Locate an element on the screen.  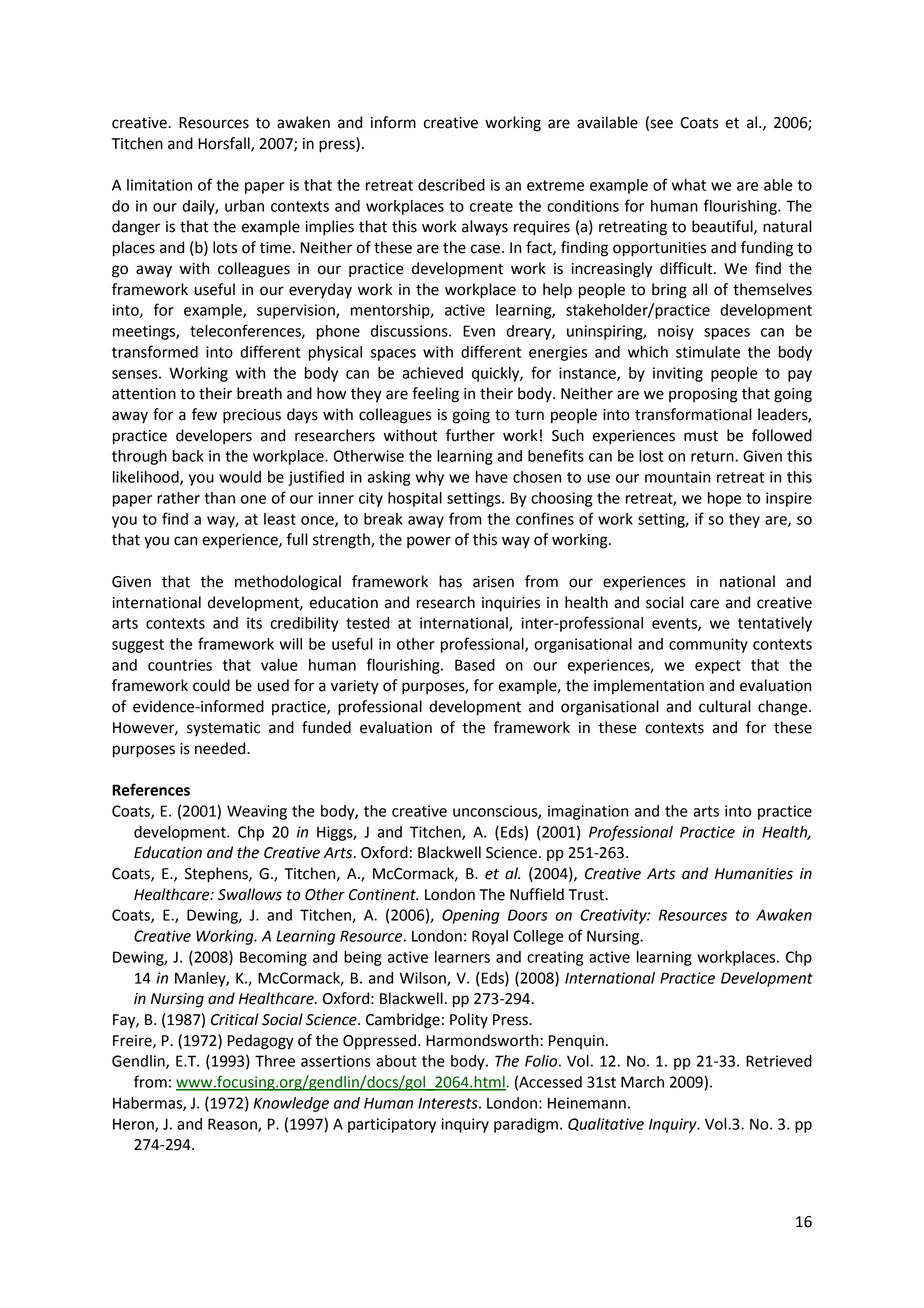
create is located at coordinates (491, 206).
